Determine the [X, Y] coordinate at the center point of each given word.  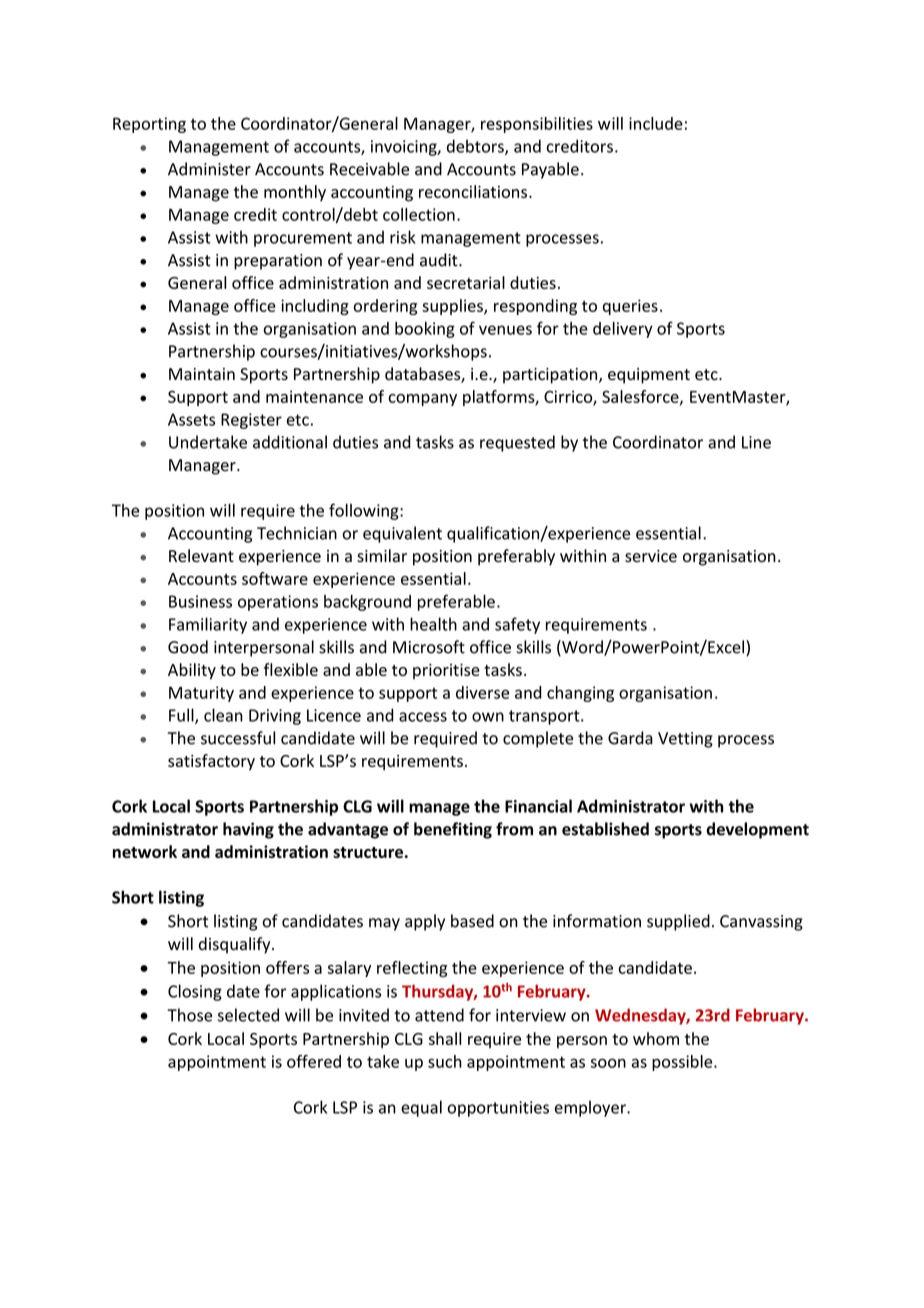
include [656, 123]
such [445, 1061]
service [651, 556]
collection [419, 214]
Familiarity [208, 625]
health [433, 624]
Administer [209, 169]
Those [189, 1015]
